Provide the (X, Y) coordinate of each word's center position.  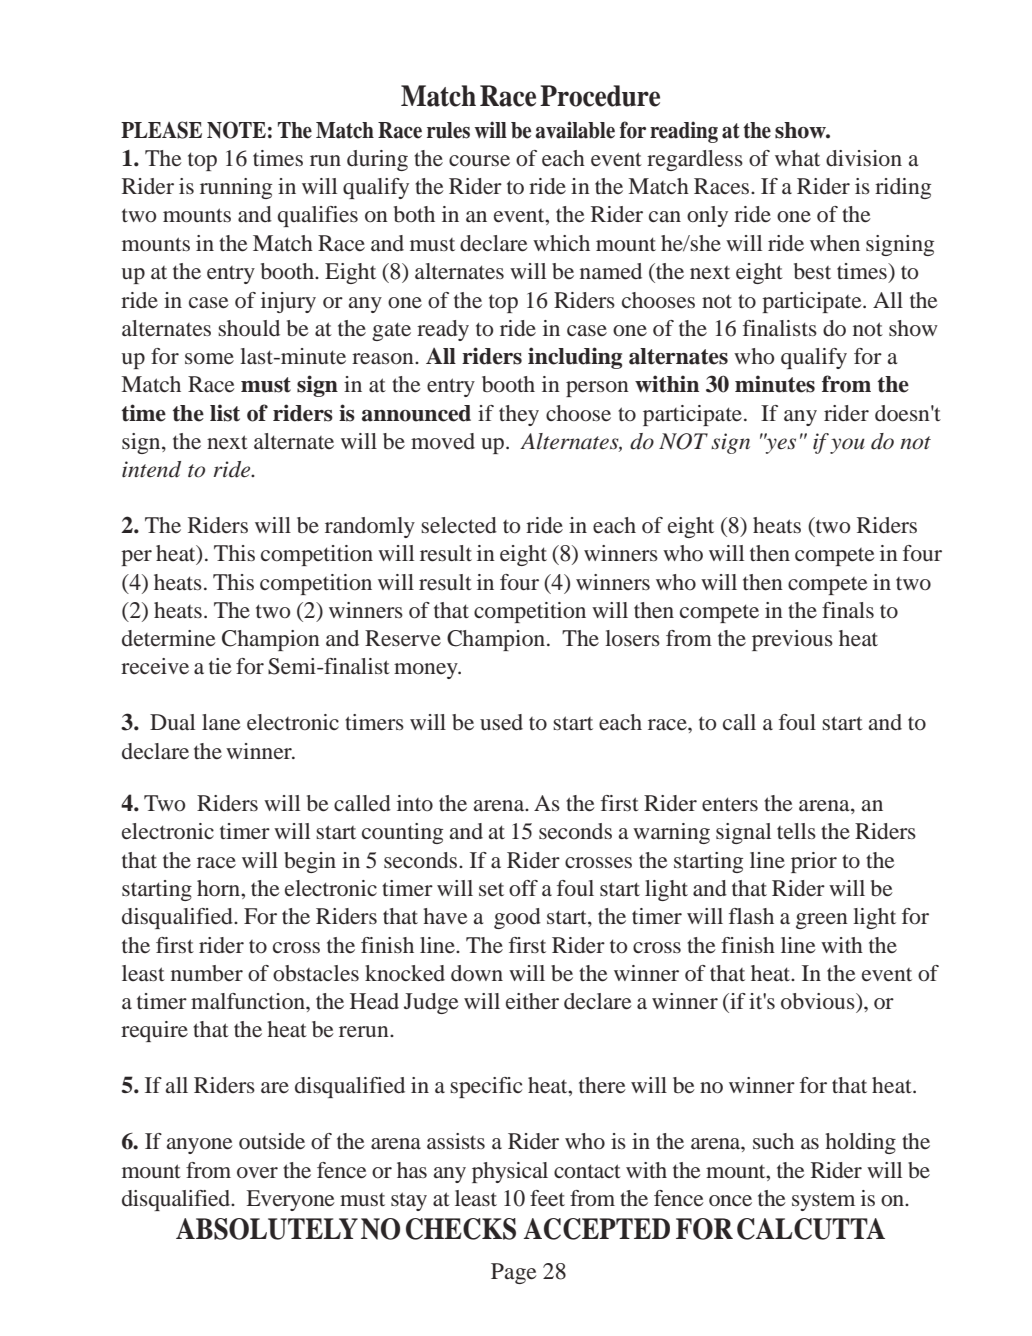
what (797, 158)
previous (792, 640)
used (501, 722)
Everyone (290, 1200)
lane (221, 722)
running (236, 188)
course (479, 160)
